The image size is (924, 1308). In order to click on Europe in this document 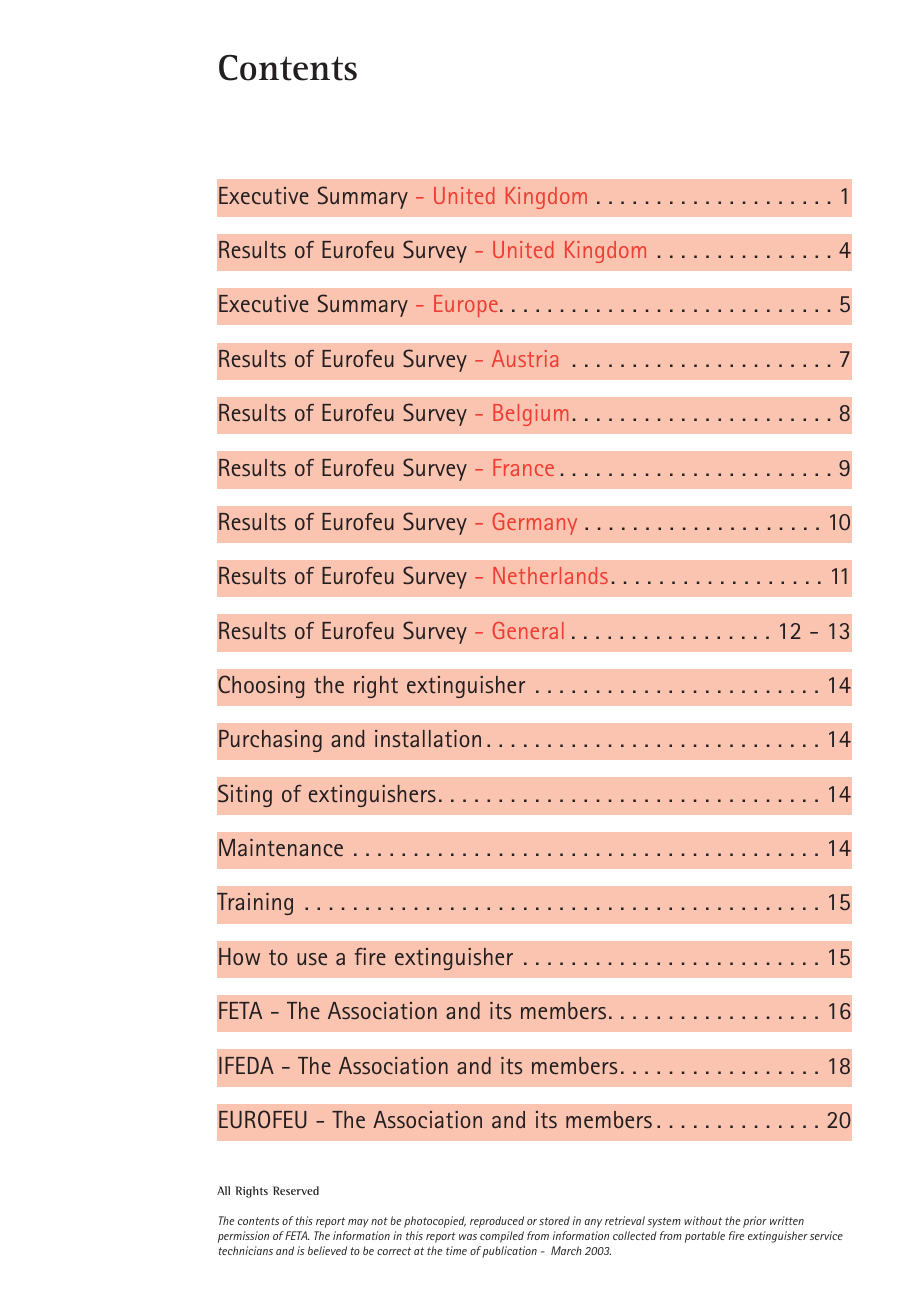, I will do `click(466, 306)`.
